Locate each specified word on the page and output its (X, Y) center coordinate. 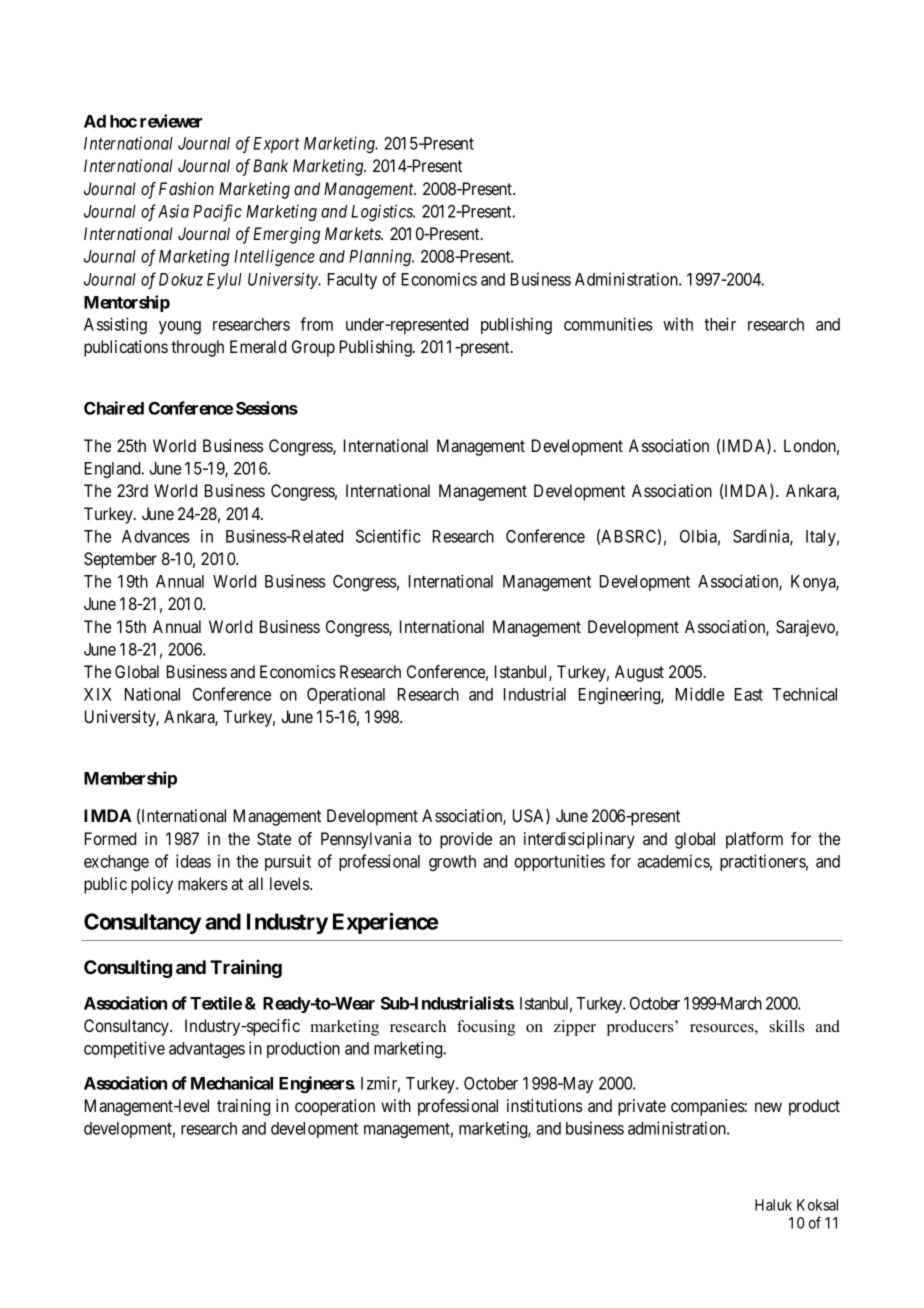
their (720, 324)
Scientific (388, 536)
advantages (207, 1050)
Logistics (383, 212)
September (120, 560)
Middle (700, 694)
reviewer (171, 121)
